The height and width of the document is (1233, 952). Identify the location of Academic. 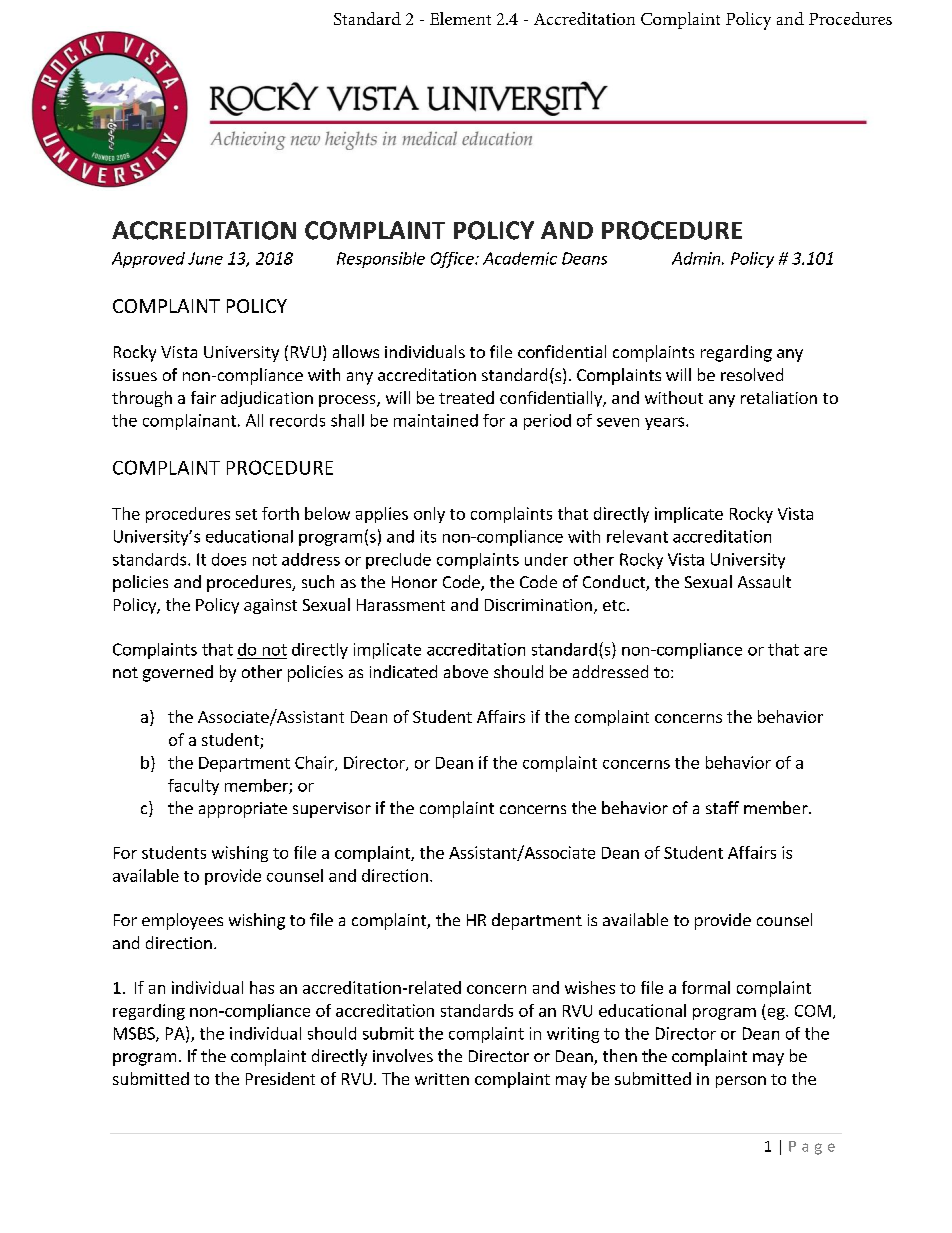
(520, 258).
